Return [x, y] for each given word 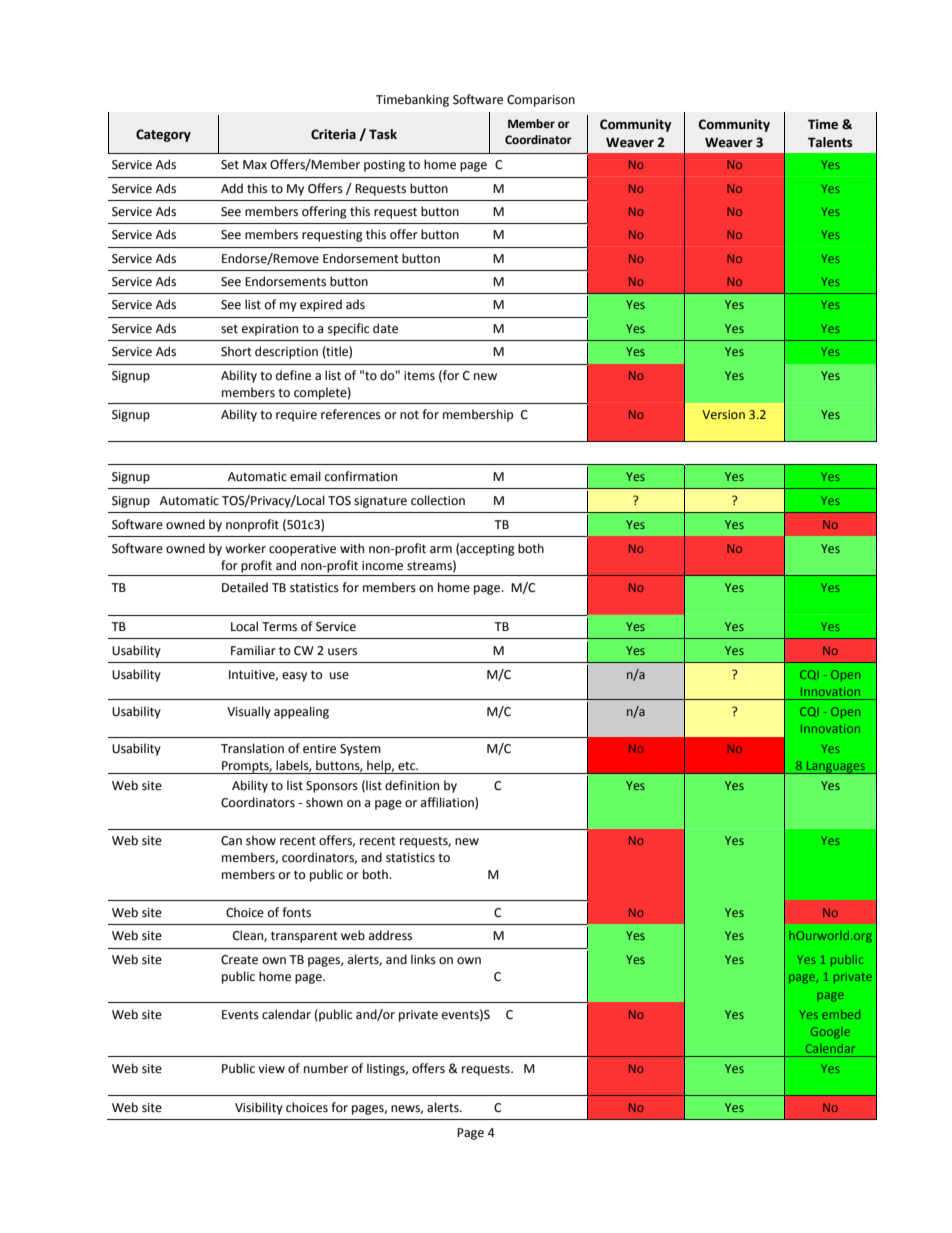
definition [412, 785]
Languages [836, 767]
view [271, 1069]
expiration [270, 330]
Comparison [541, 101]
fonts [296, 912]
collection [438, 500]
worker [245, 548]
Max [255, 164]
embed [841, 1014]
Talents [830, 142]
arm [441, 549]
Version [723, 414]
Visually [249, 712]
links [423, 959]
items [419, 376]
